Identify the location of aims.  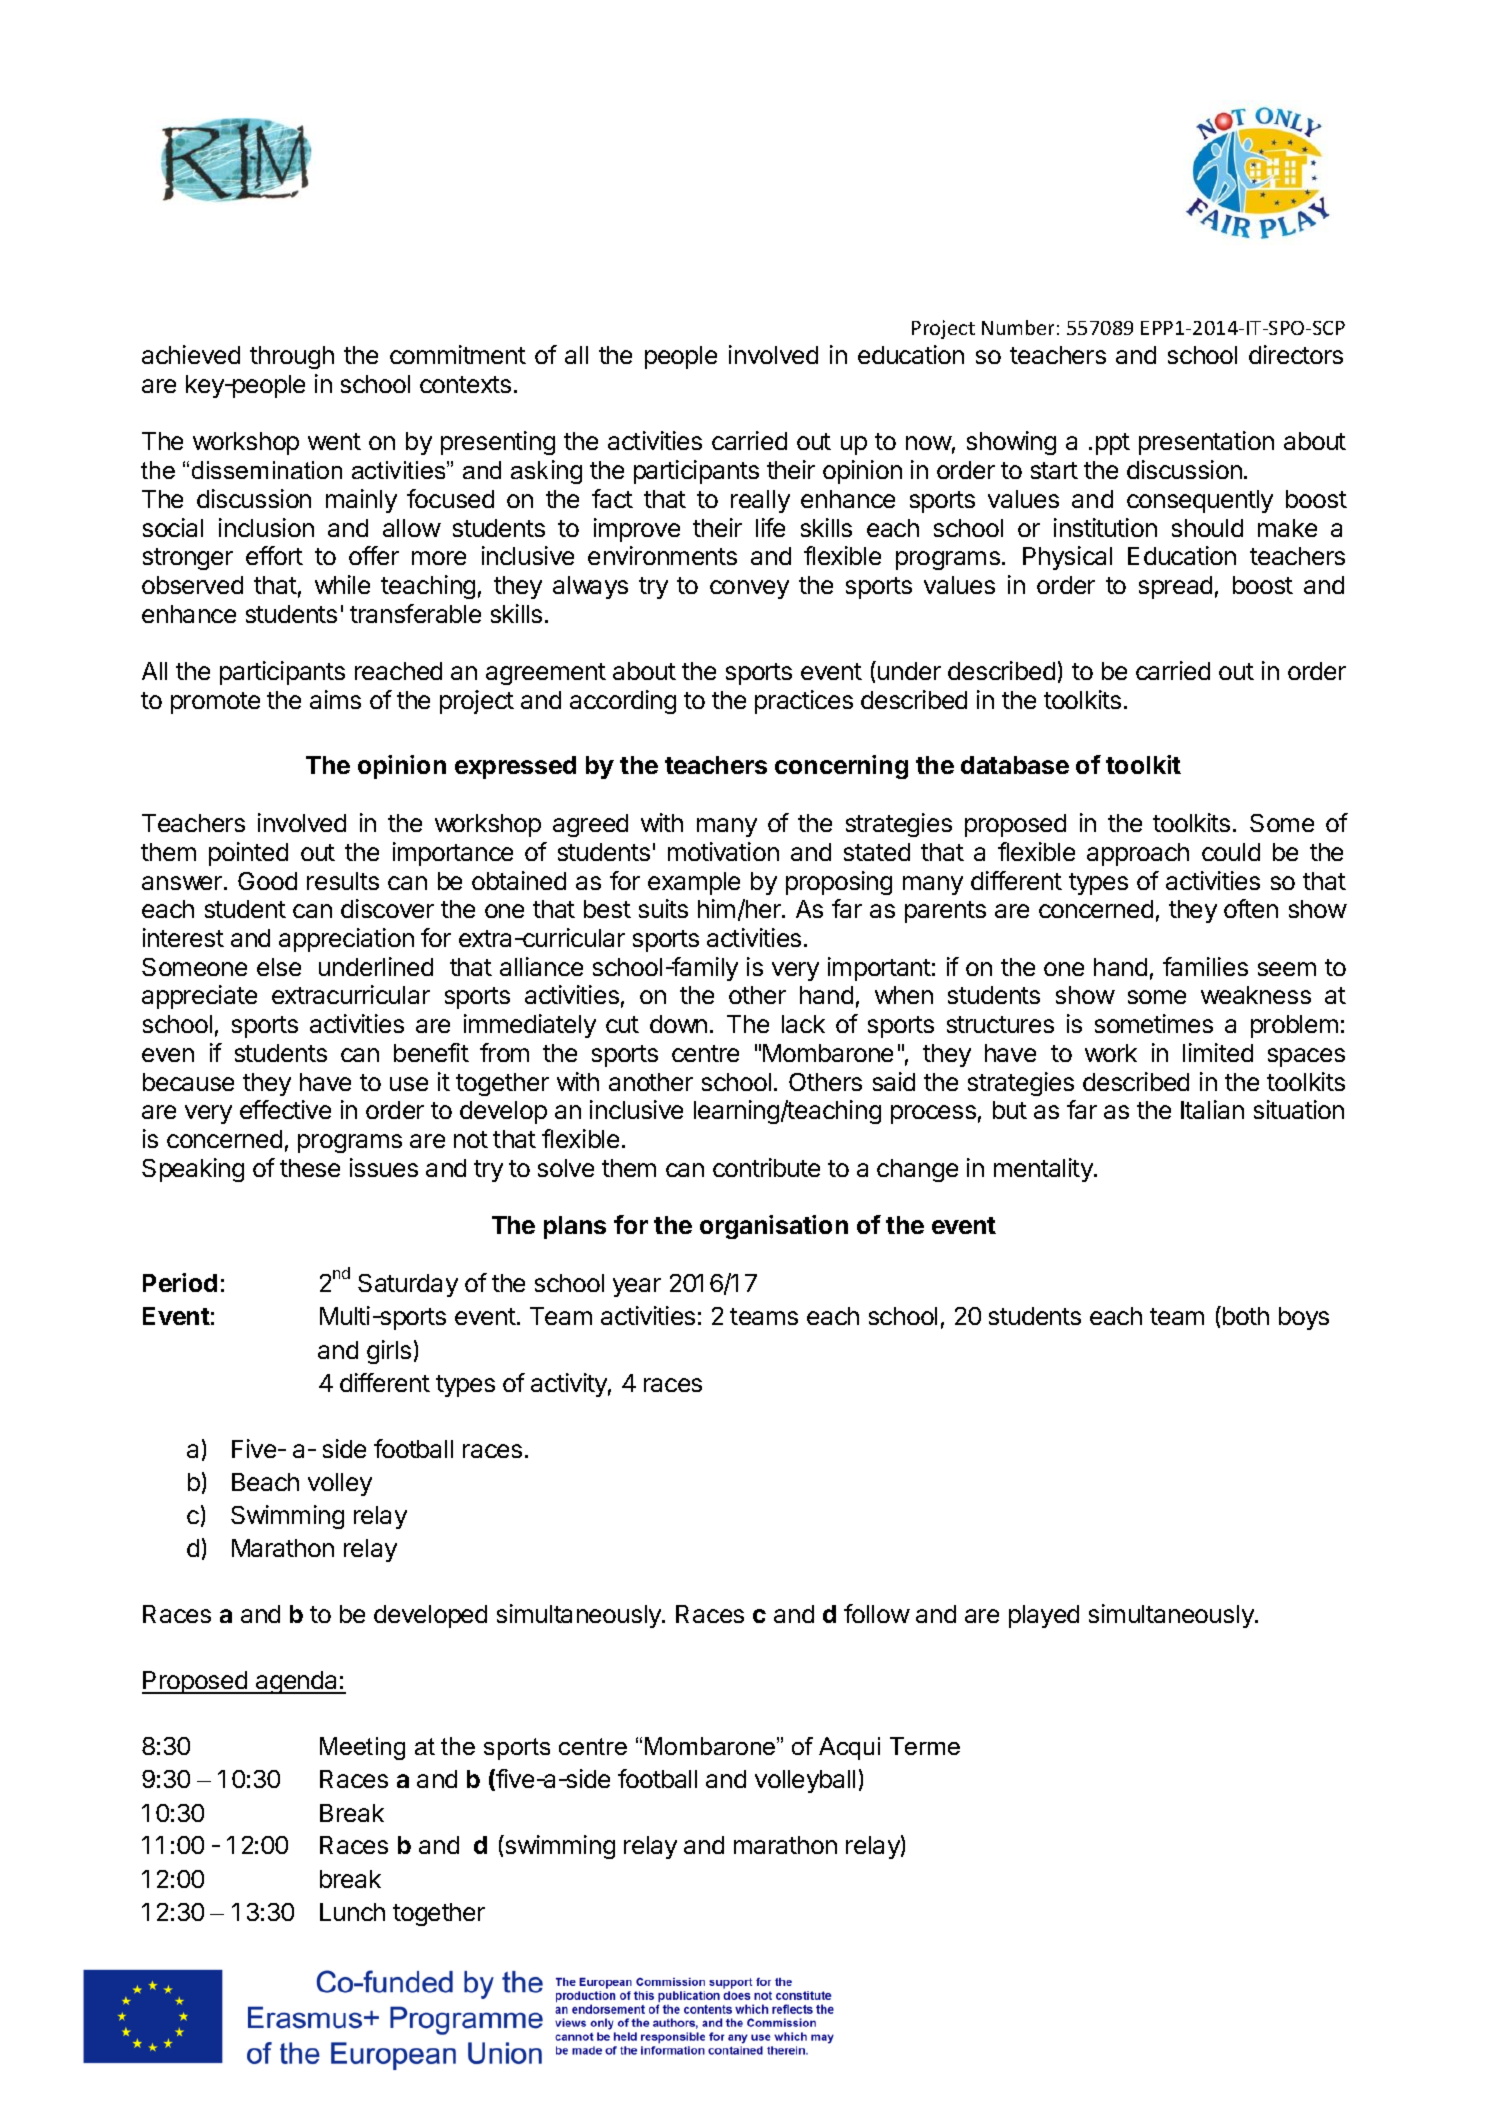
(335, 699).
